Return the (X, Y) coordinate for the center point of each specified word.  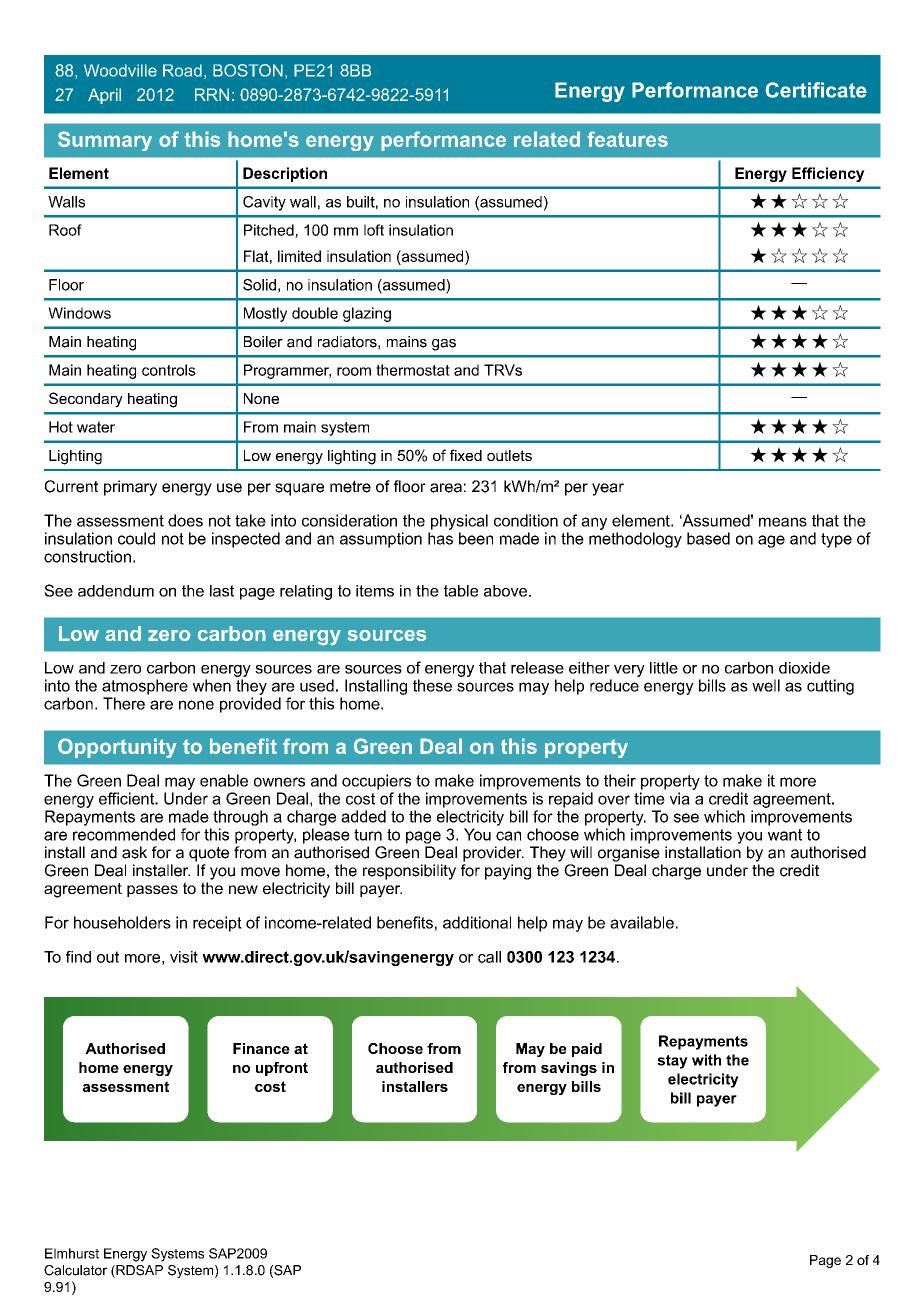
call (489, 957)
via (680, 798)
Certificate (816, 90)
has (440, 538)
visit (184, 957)
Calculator (75, 1270)
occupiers (376, 782)
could (136, 538)
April (104, 96)
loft (374, 230)
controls (169, 370)
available (642, 922)
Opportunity (117, 748)
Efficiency (828, 174)
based (708, 538)
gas (444, 345)
